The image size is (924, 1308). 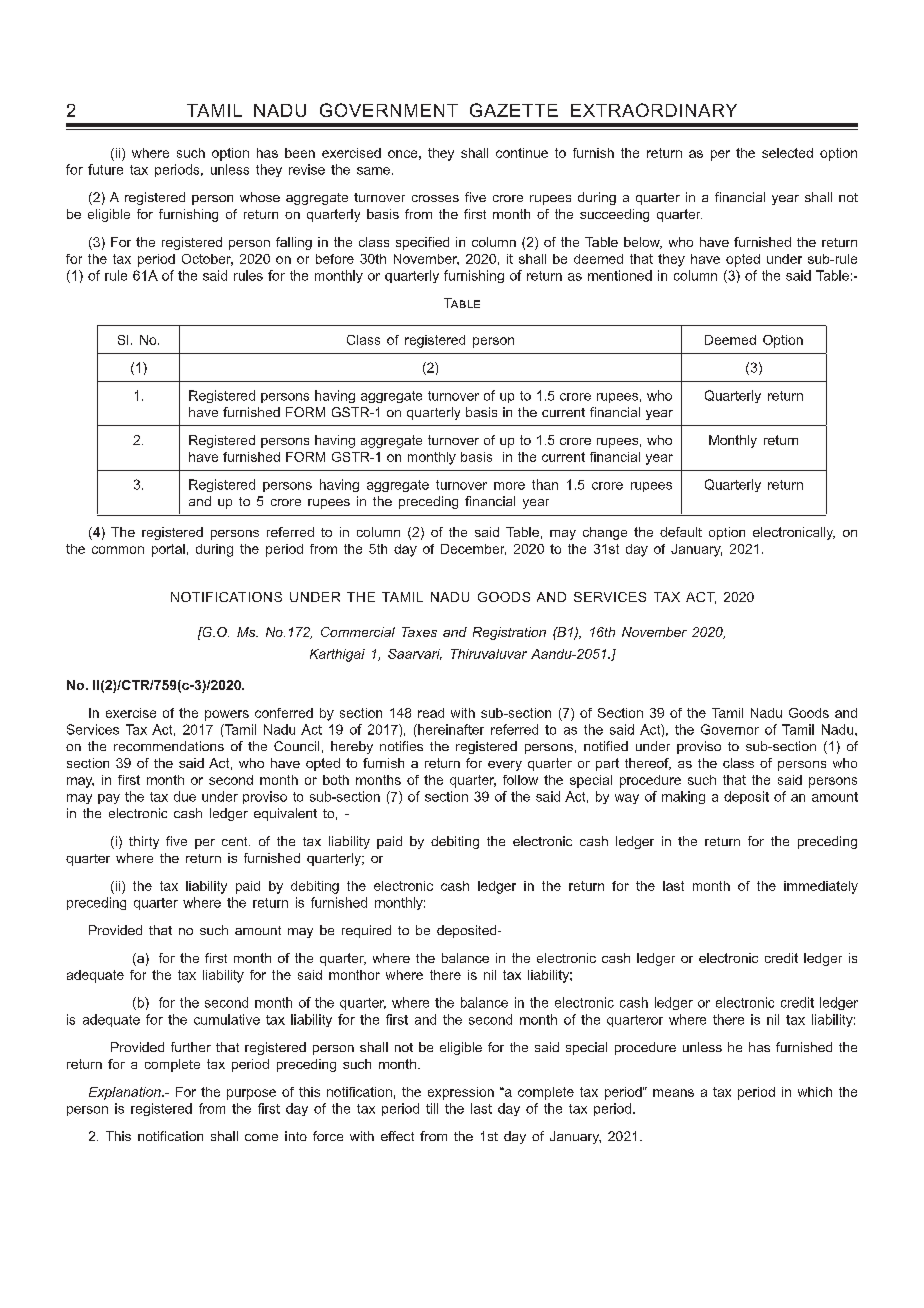 I want to click on purpose, so click(x=251, y=1094).
